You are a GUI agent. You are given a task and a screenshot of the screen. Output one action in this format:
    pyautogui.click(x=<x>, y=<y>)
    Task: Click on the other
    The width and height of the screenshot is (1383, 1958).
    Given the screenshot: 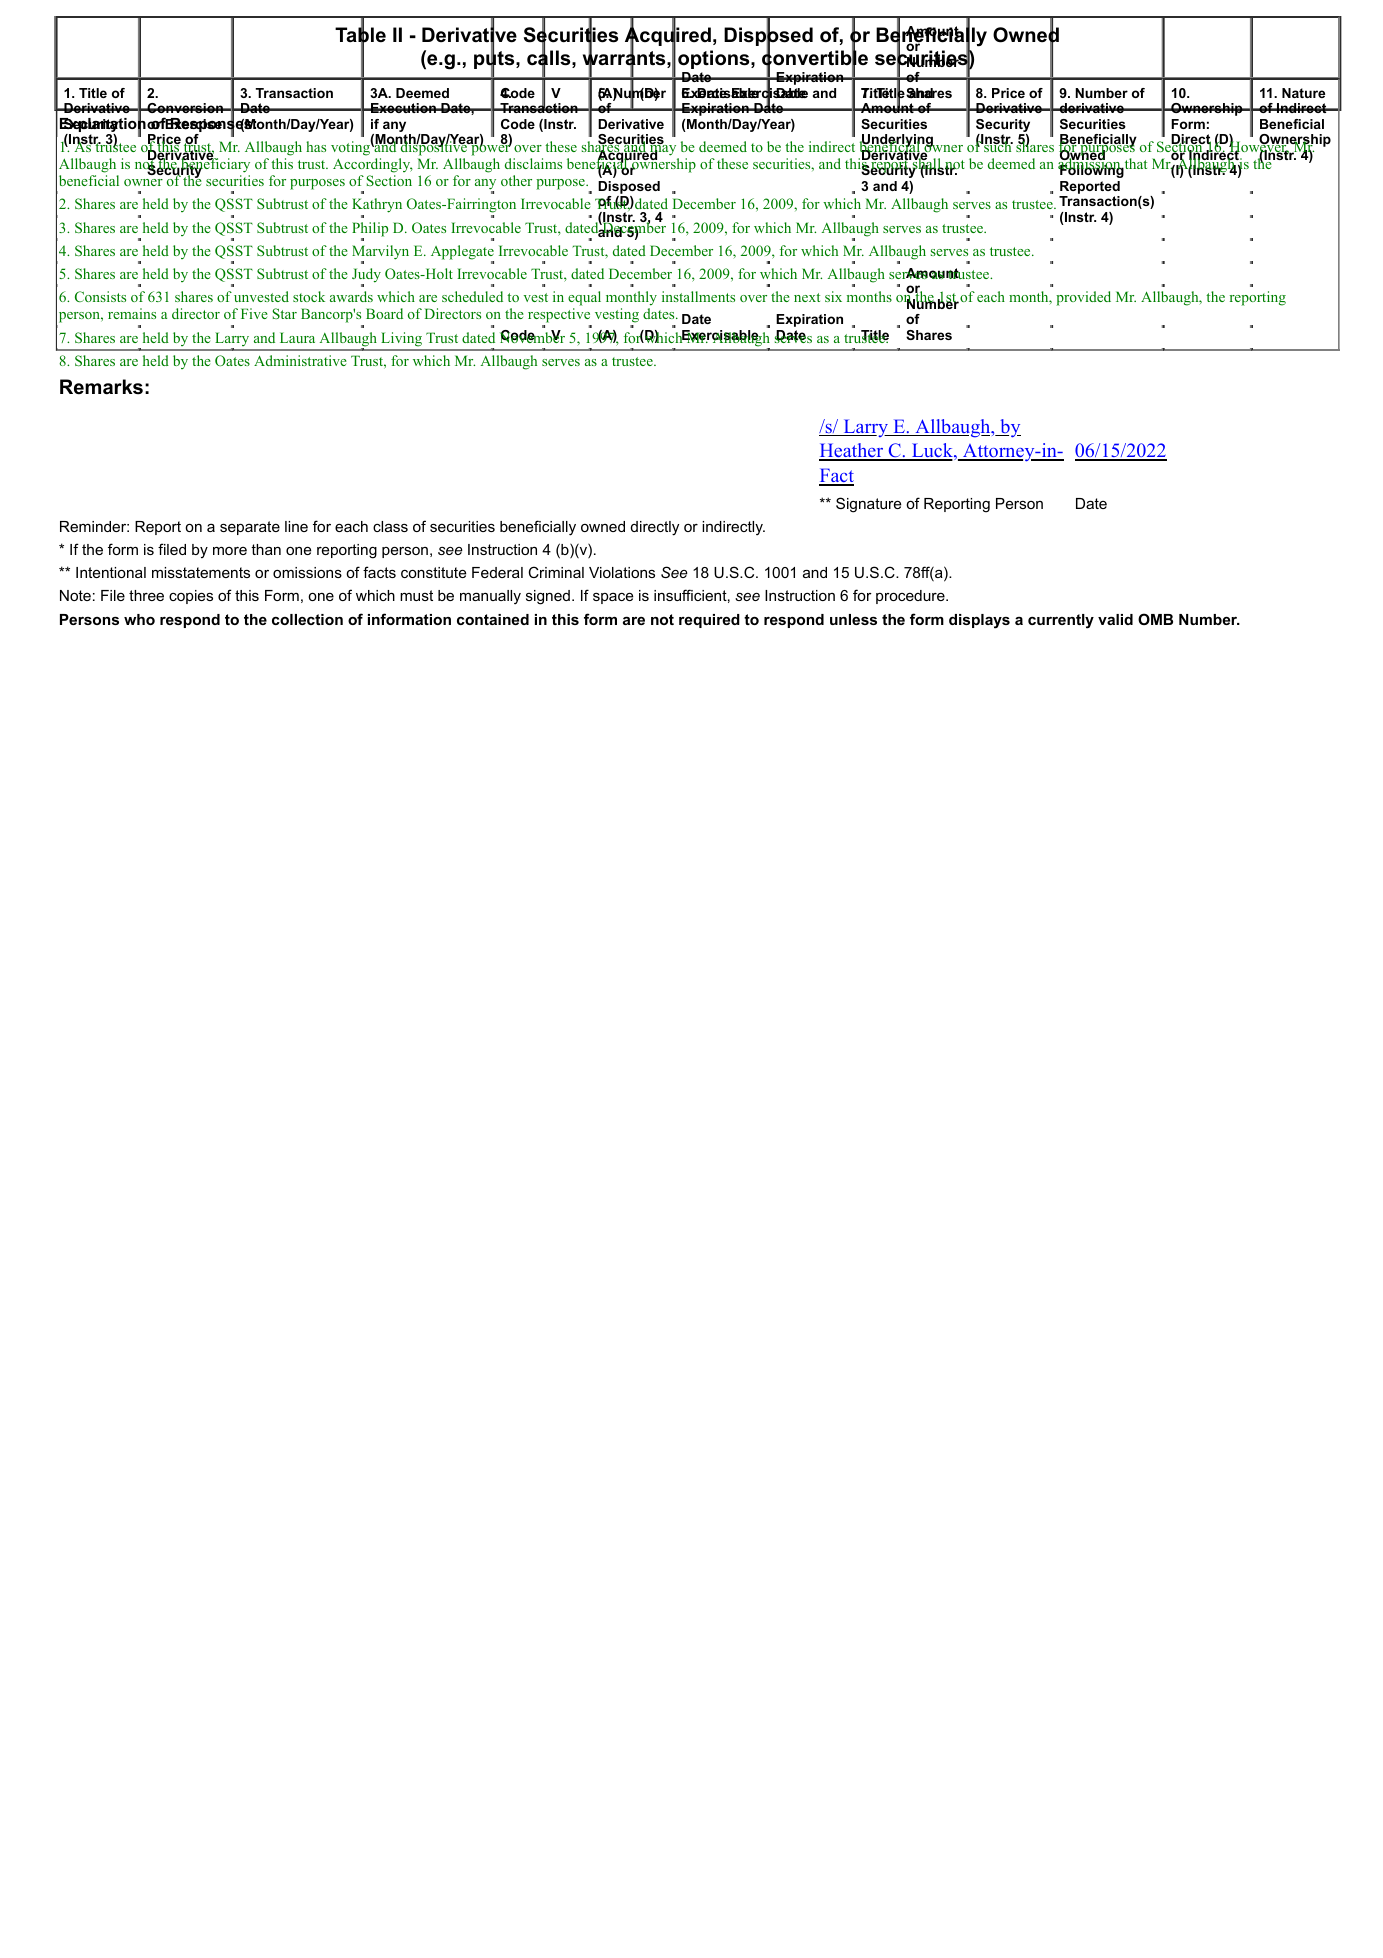 What is the action you would take?
    pyautogui.click(x=516, y=180)
